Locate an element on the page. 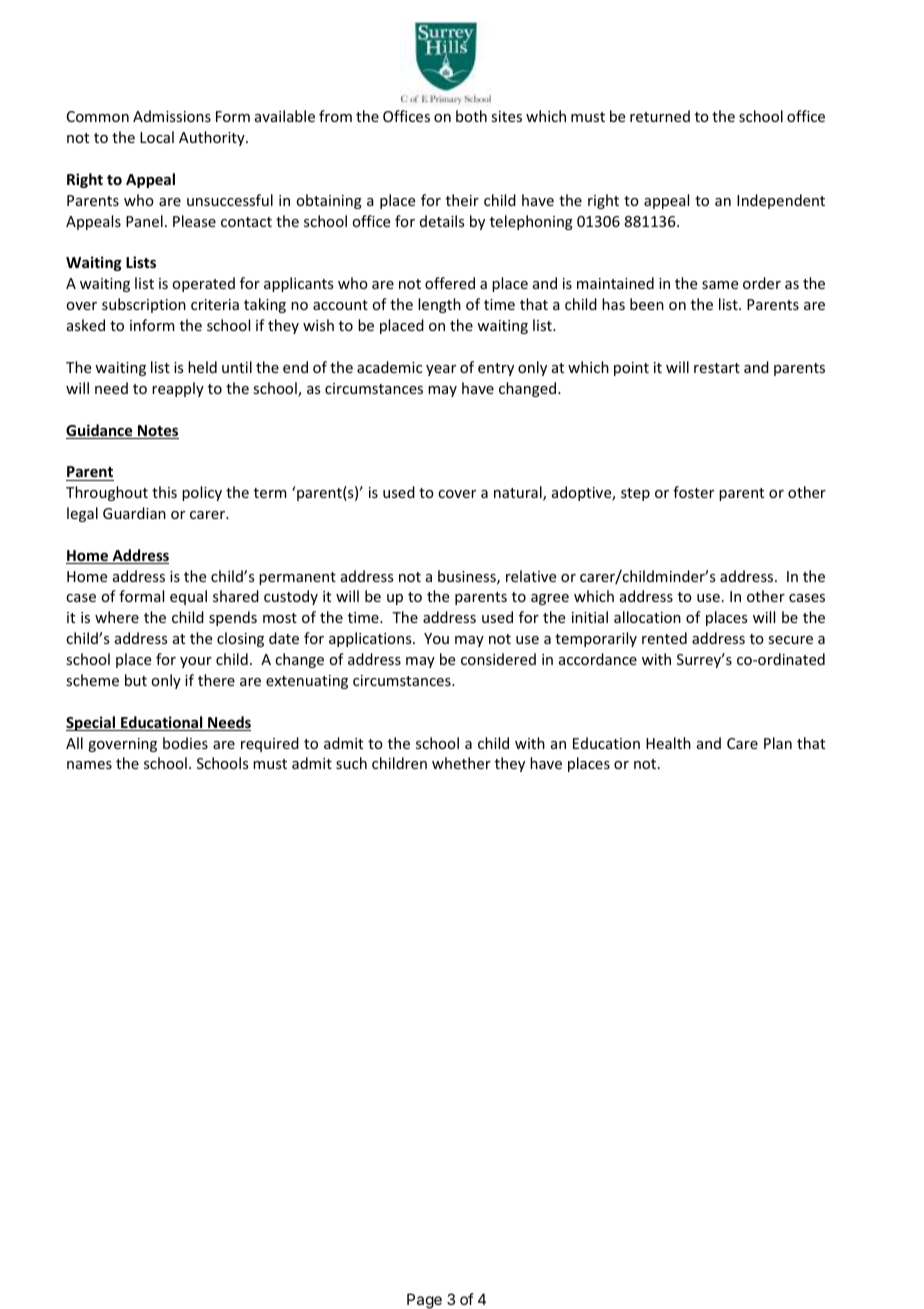 This document has width=924, height=1309. Local is located at coordinates (157, 137).
